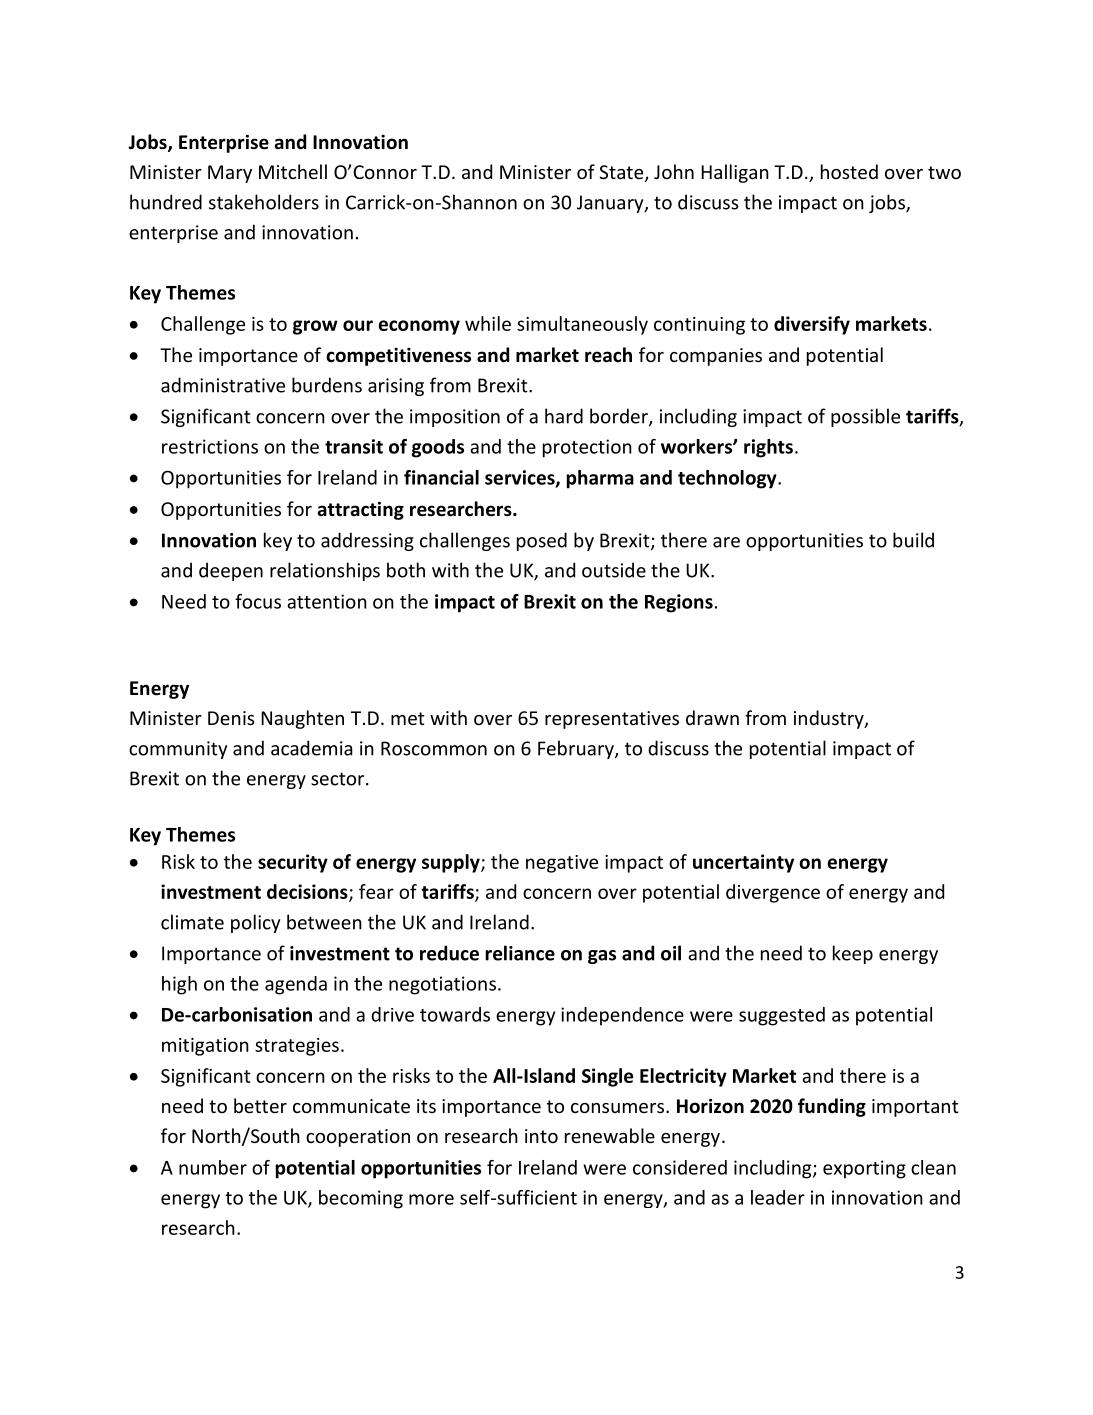  I want to click on reliance, so click(520, 953).
